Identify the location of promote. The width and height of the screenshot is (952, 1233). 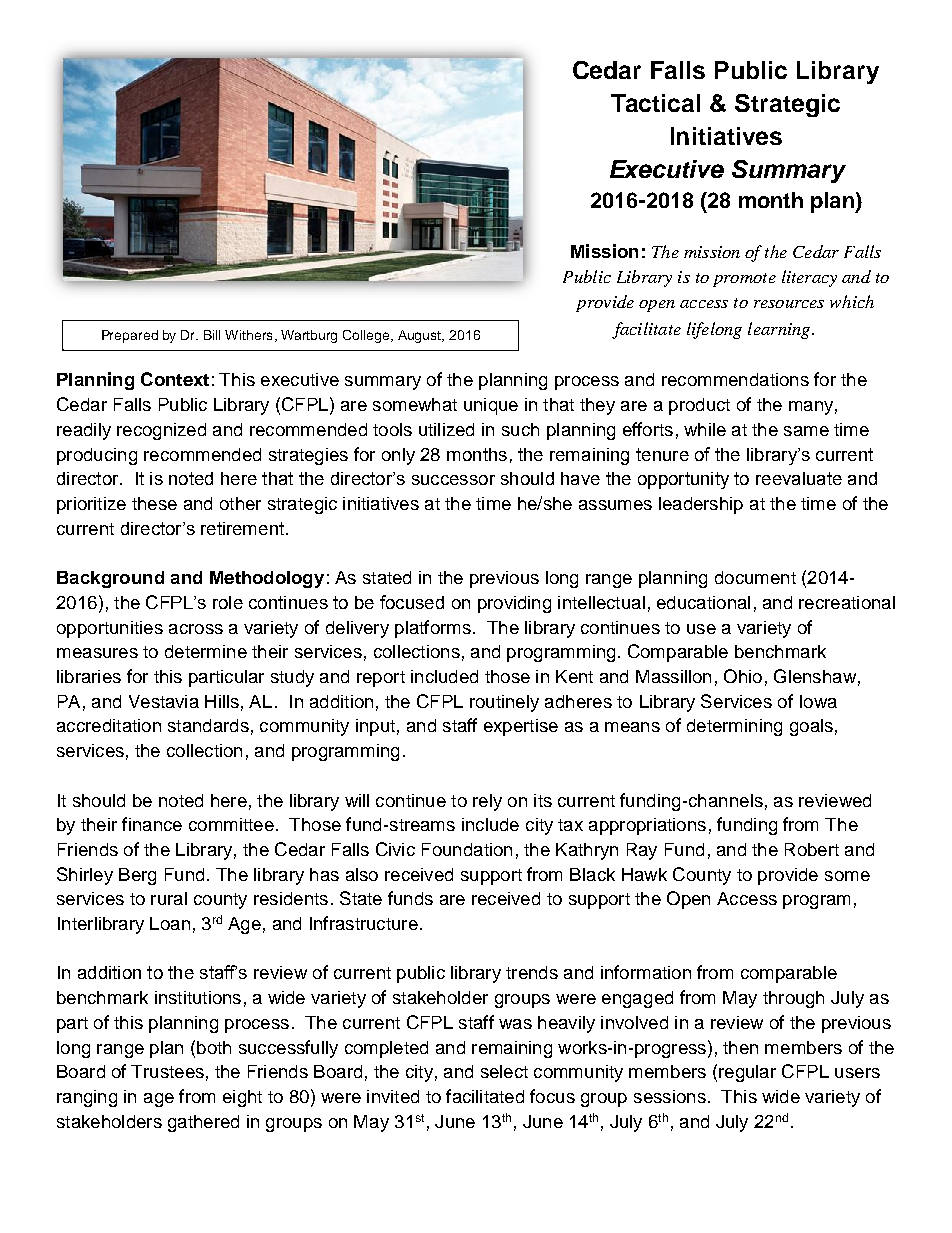
(744, 280).
